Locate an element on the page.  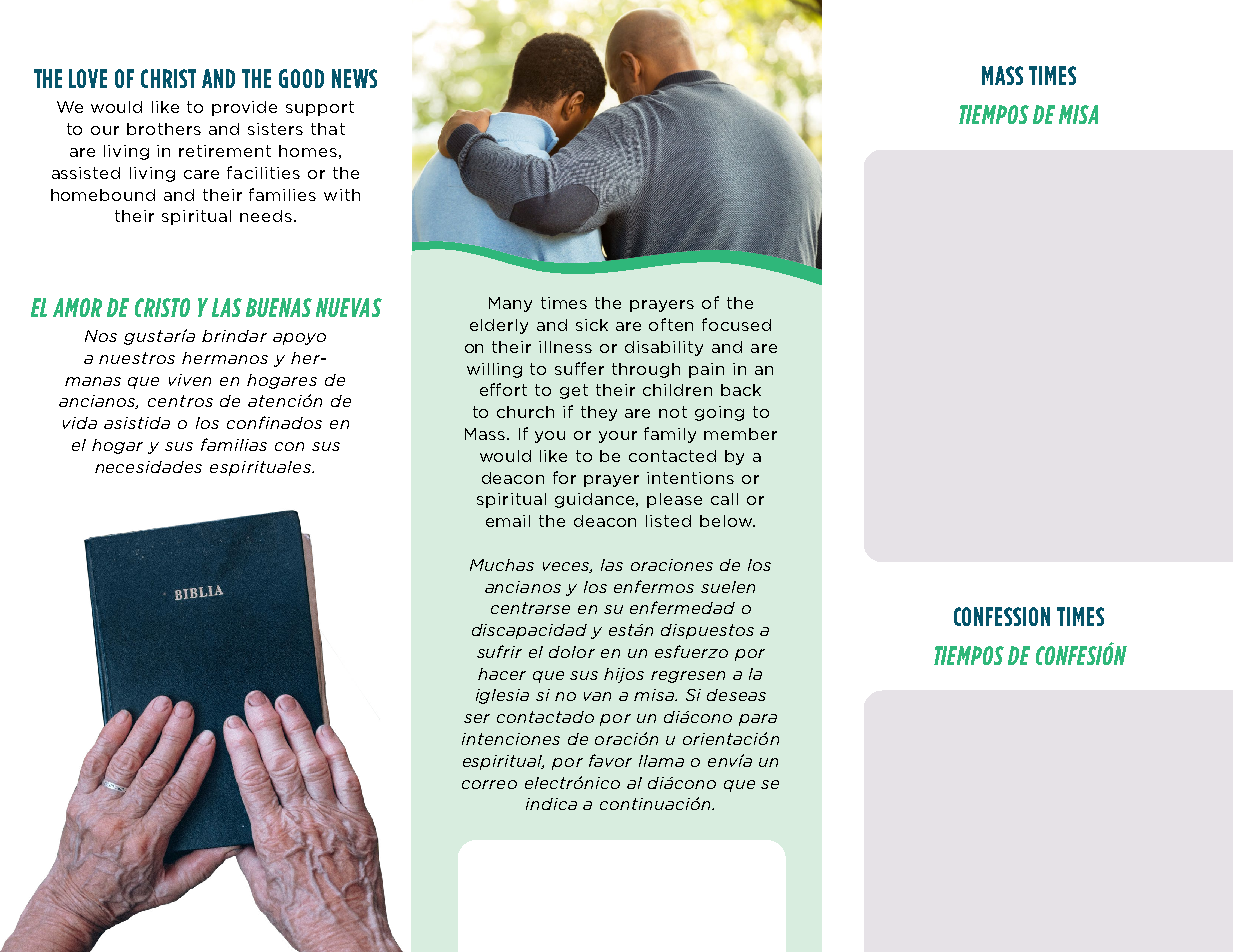
that is located at coordinates (328, 129).
